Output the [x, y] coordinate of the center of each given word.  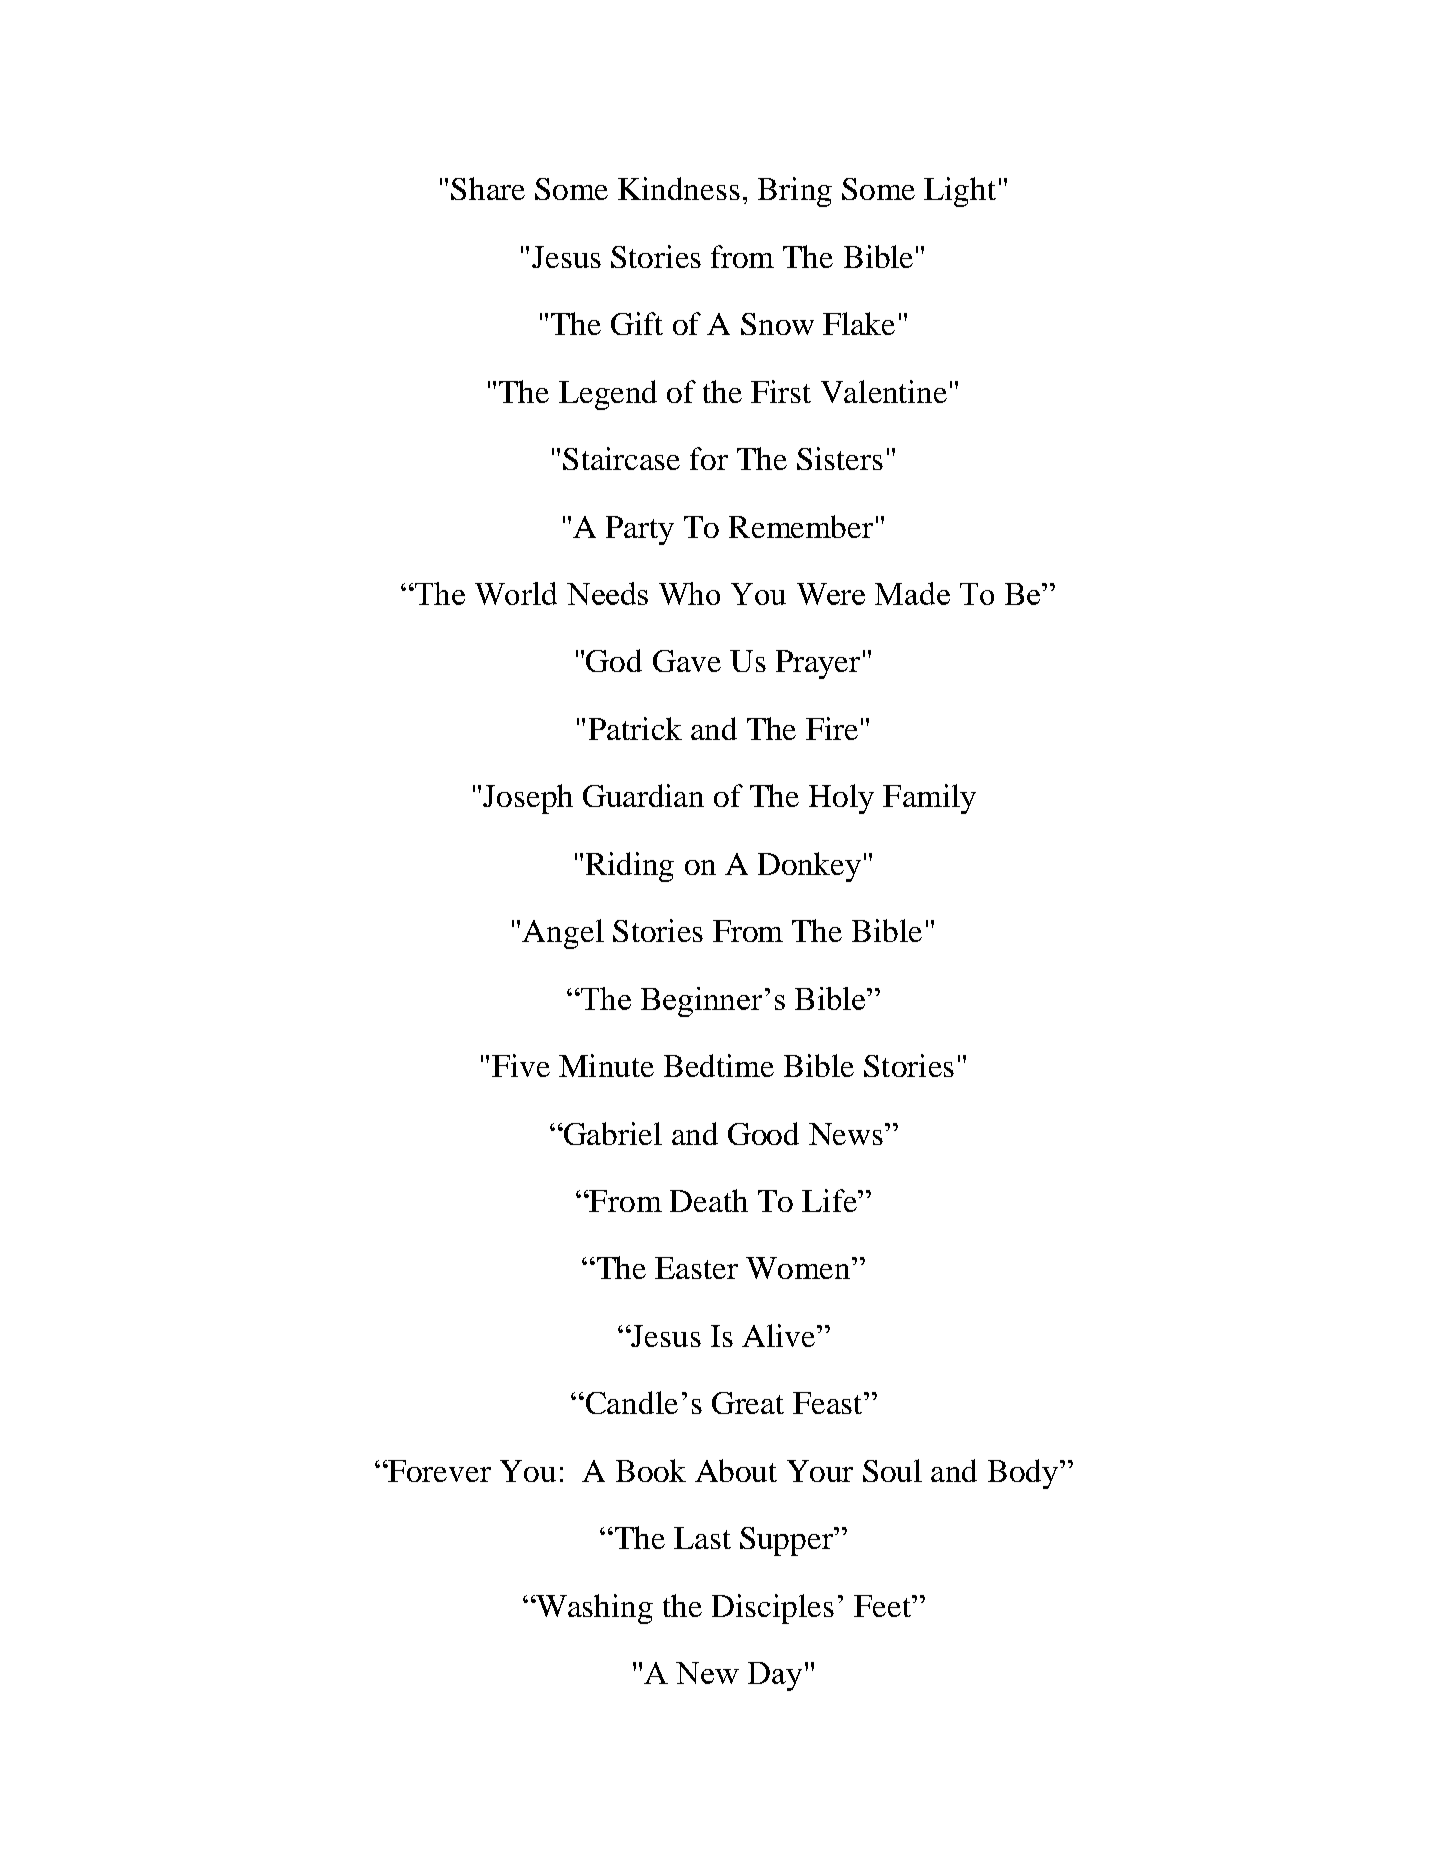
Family [929, 799]
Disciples [773, 1609]
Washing [593, 1609]
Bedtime [719, 1065]
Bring [795, 192]
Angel [563, 934]
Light [960, 192]
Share [488, 188]
